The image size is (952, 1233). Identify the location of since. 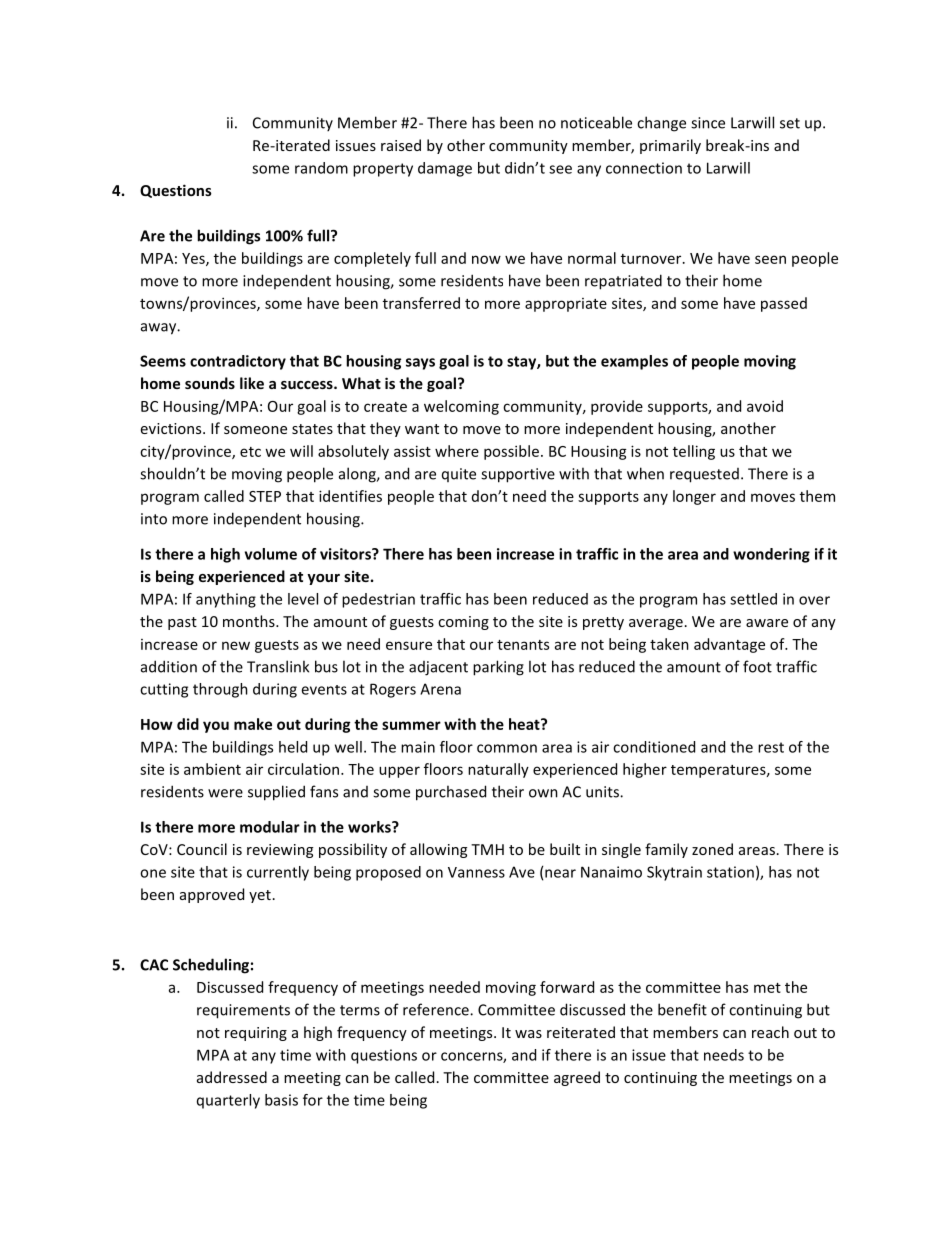
(708, 123).
